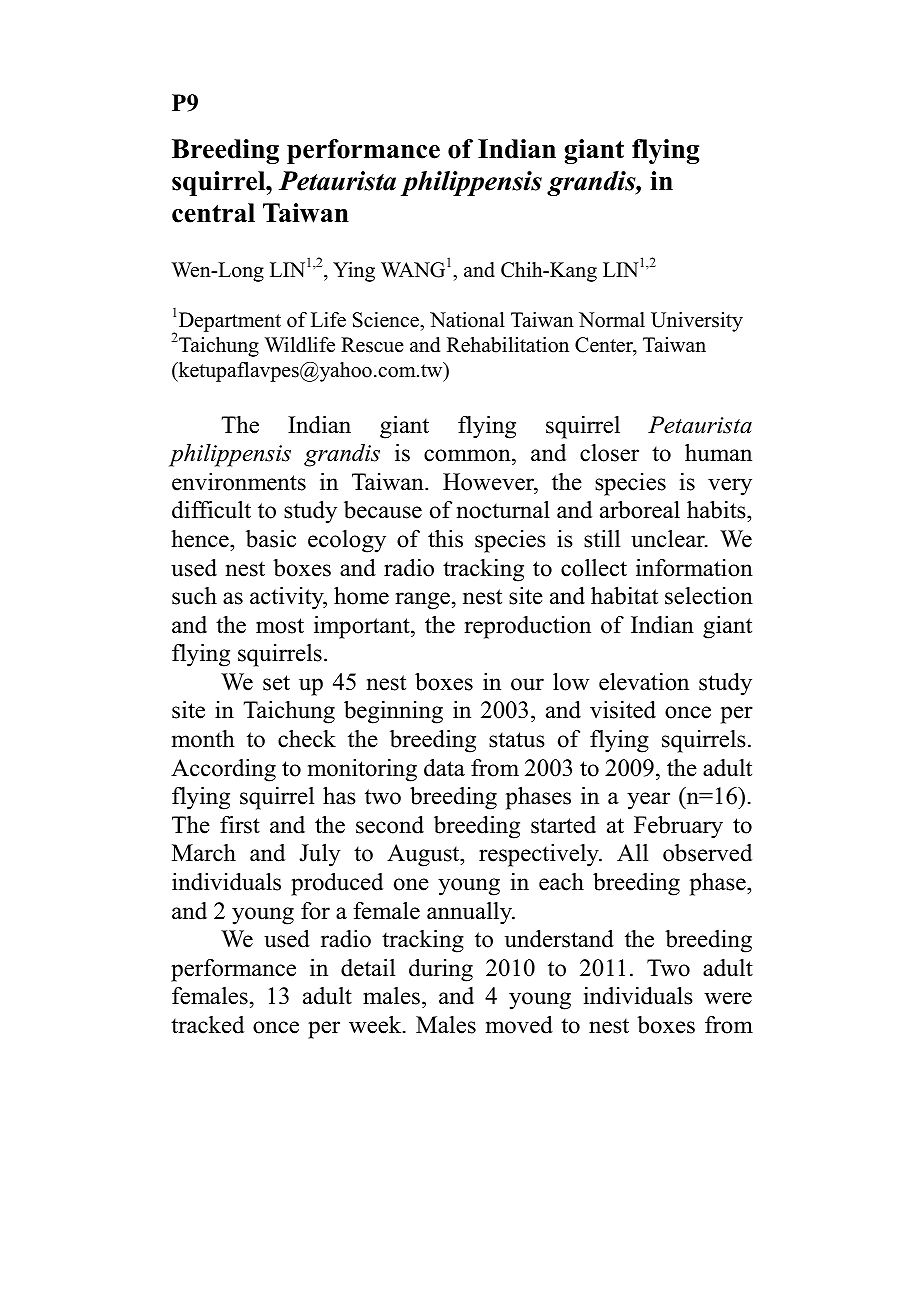 The height and width of the screenshot is (1308, 924). I want to click on habitat, so click(624, 596).
